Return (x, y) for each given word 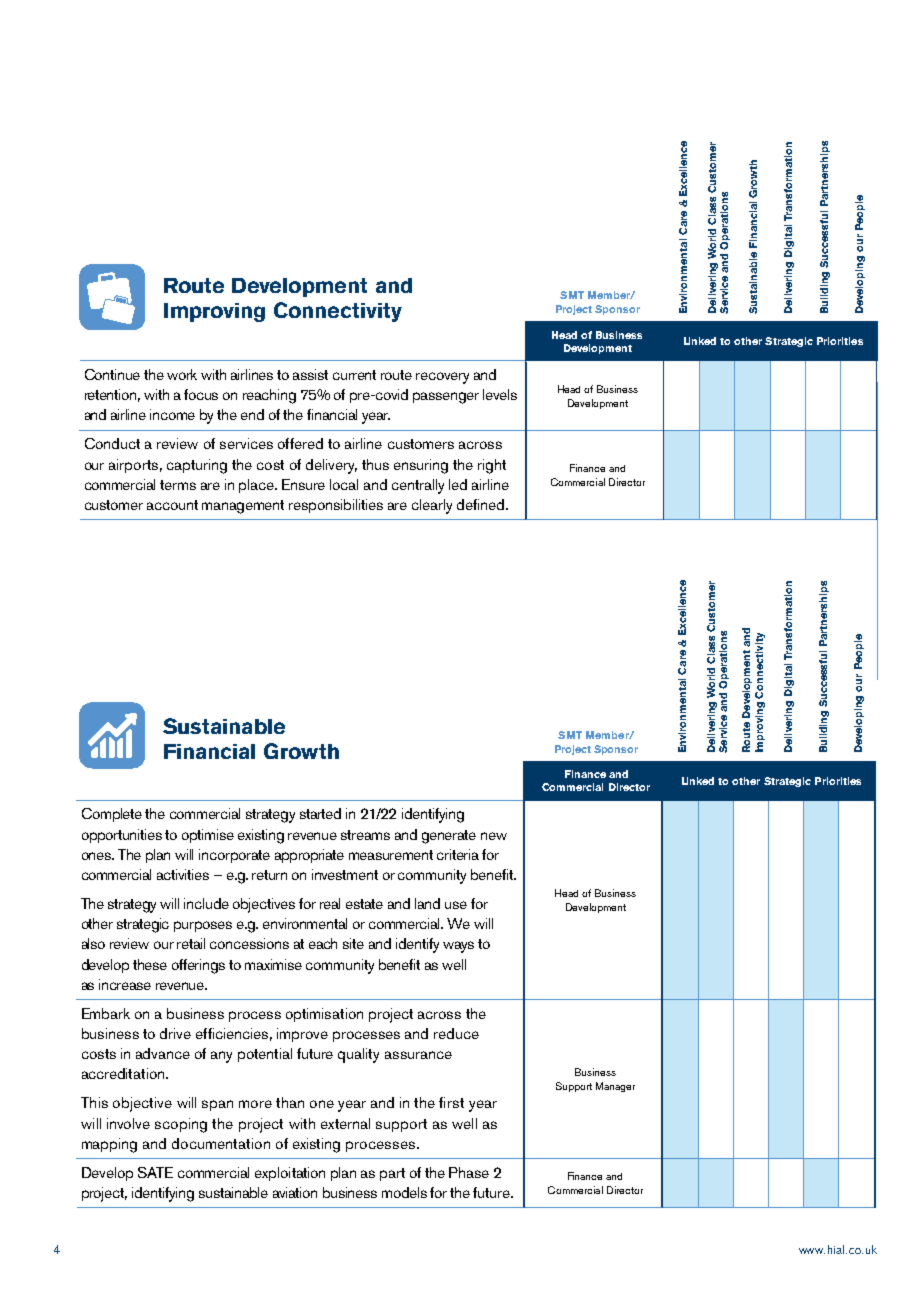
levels (500, 394)
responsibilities (336, 506)
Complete (112, 815)
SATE (155, 1172)
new (494, 836)
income (172, 414)
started (320, 813)
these (150, 964)
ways (458, 947)
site (353, 943)
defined (480, 504)
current (354, 375)
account (172, 505)
